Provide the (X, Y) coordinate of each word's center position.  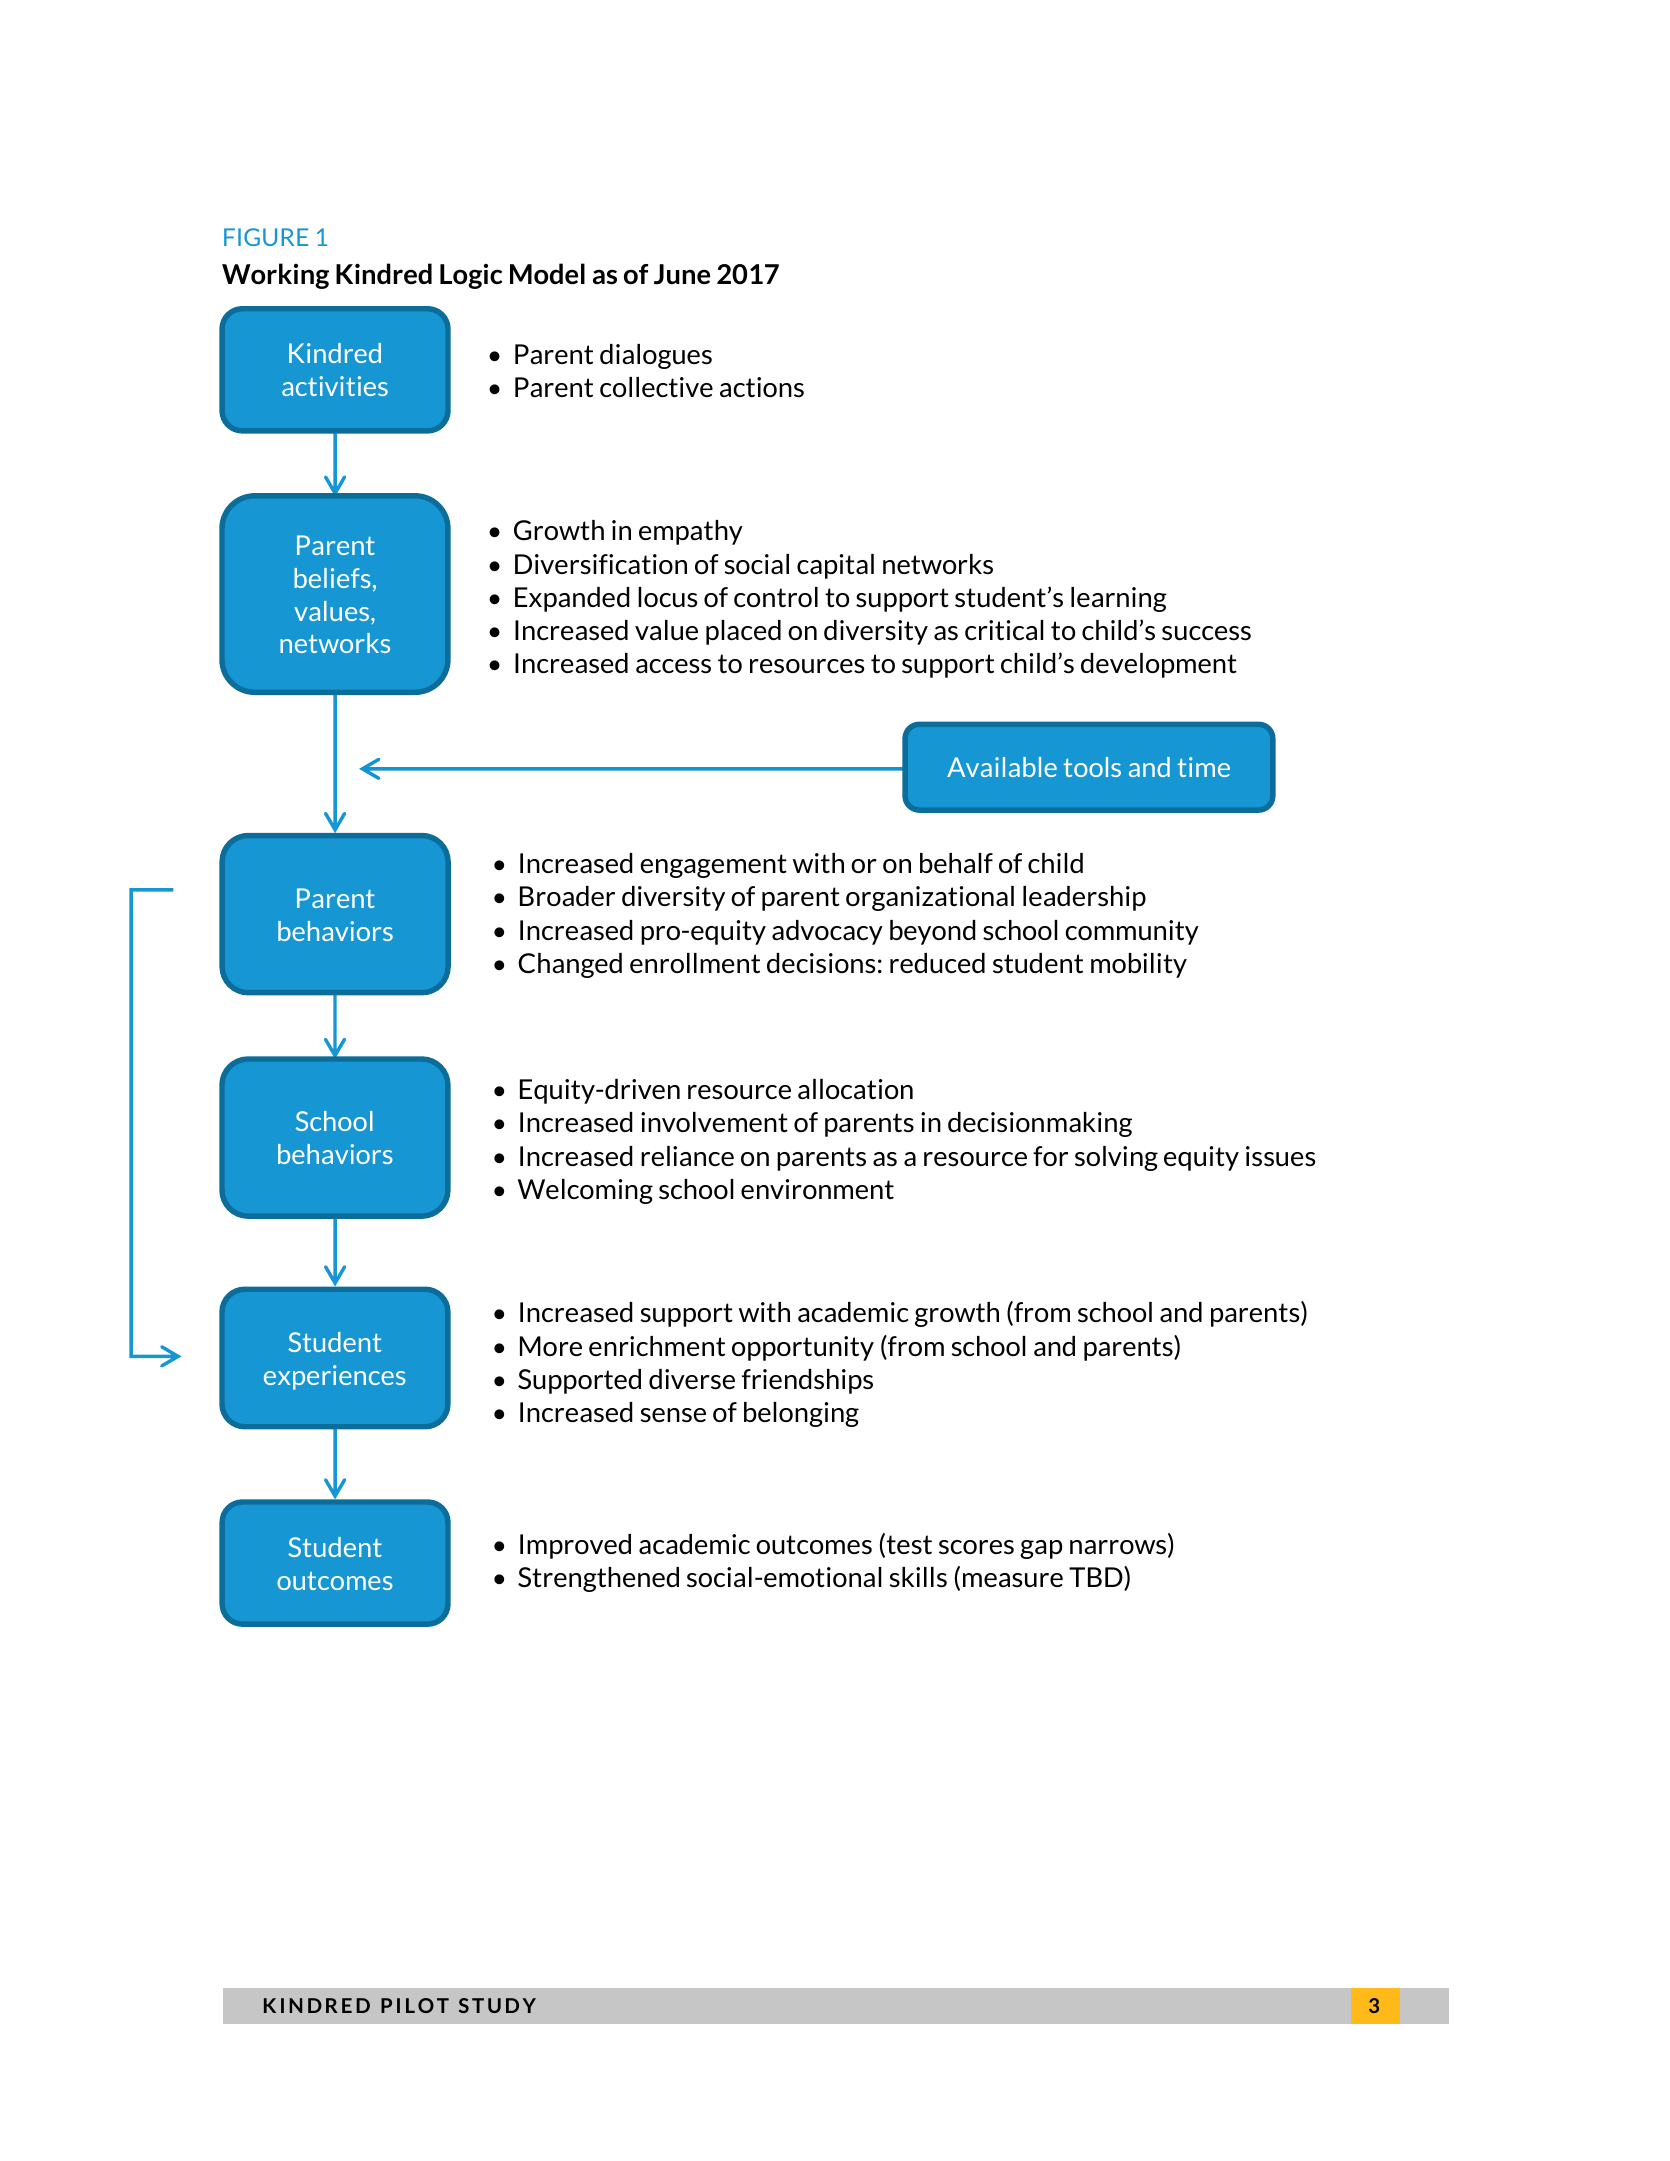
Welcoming (585, 1191)
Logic (471, 276)
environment (817, 1189)
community (1132, 932)
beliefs (332, 578)
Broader (567, 896)
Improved (575, 1546)
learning (1119, 599)
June (682, 274)
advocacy (827, 932)
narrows (1118, 1547)
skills (918, 1577)
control (776, 597)
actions (762, 387)
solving (1116, 1158)
